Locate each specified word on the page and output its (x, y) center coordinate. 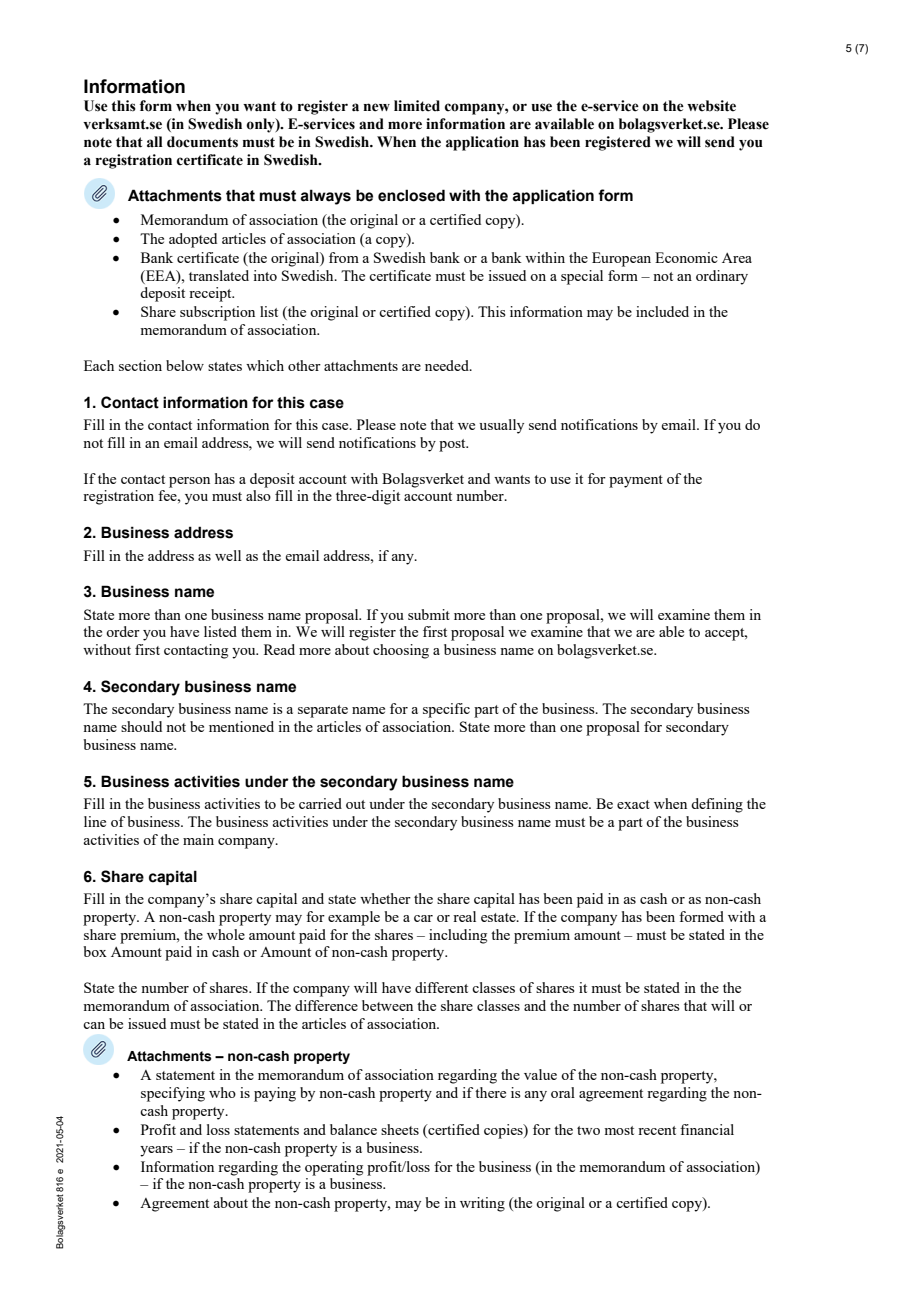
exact (633, 804)
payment (636, 481)
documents (202, 142)
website (711, 106)
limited (417, 106)
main (198, 839)
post (453, 445)
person (189, 482)
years (156, 1151)
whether (385, 898)
